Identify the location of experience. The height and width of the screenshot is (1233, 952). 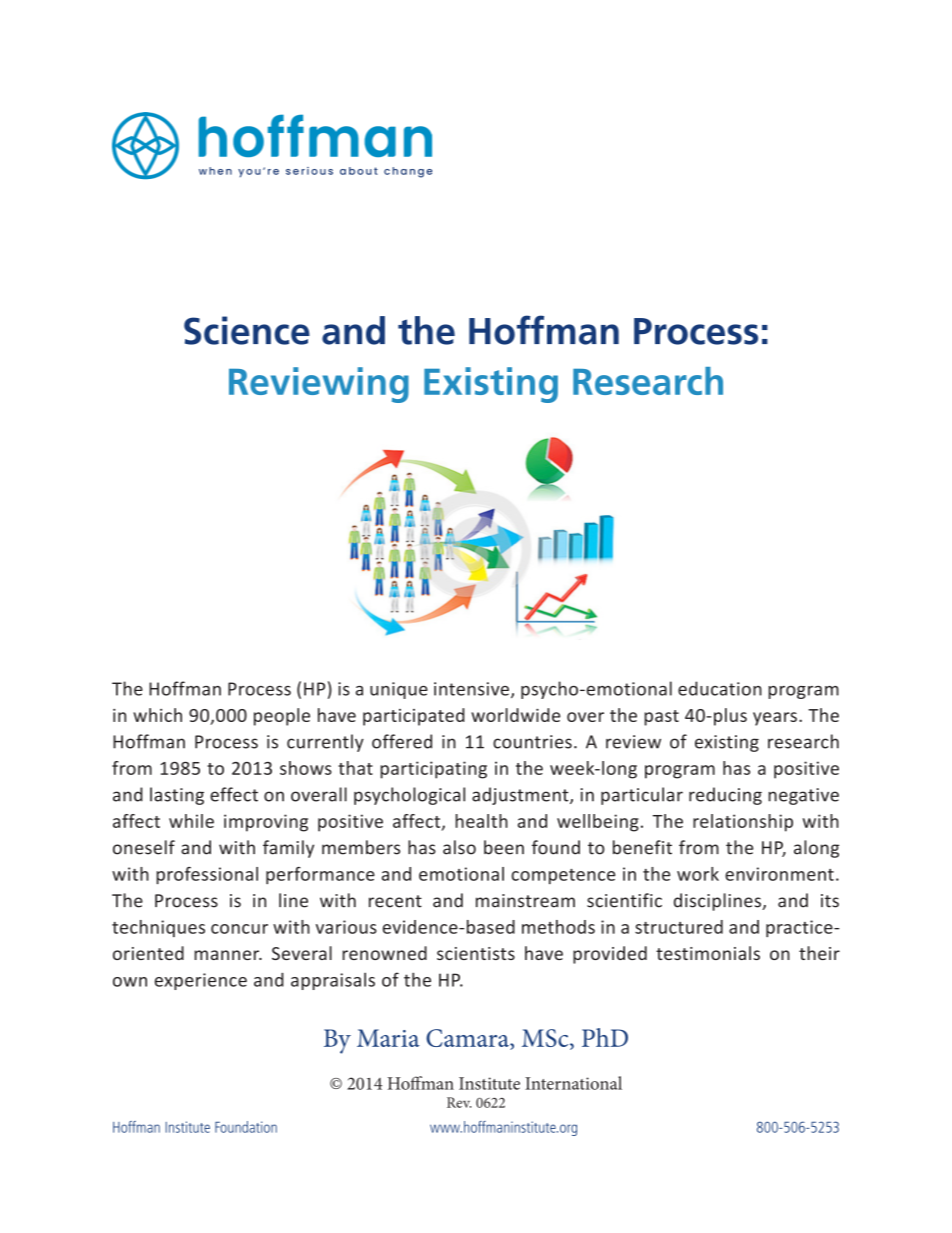
(201, 981).
